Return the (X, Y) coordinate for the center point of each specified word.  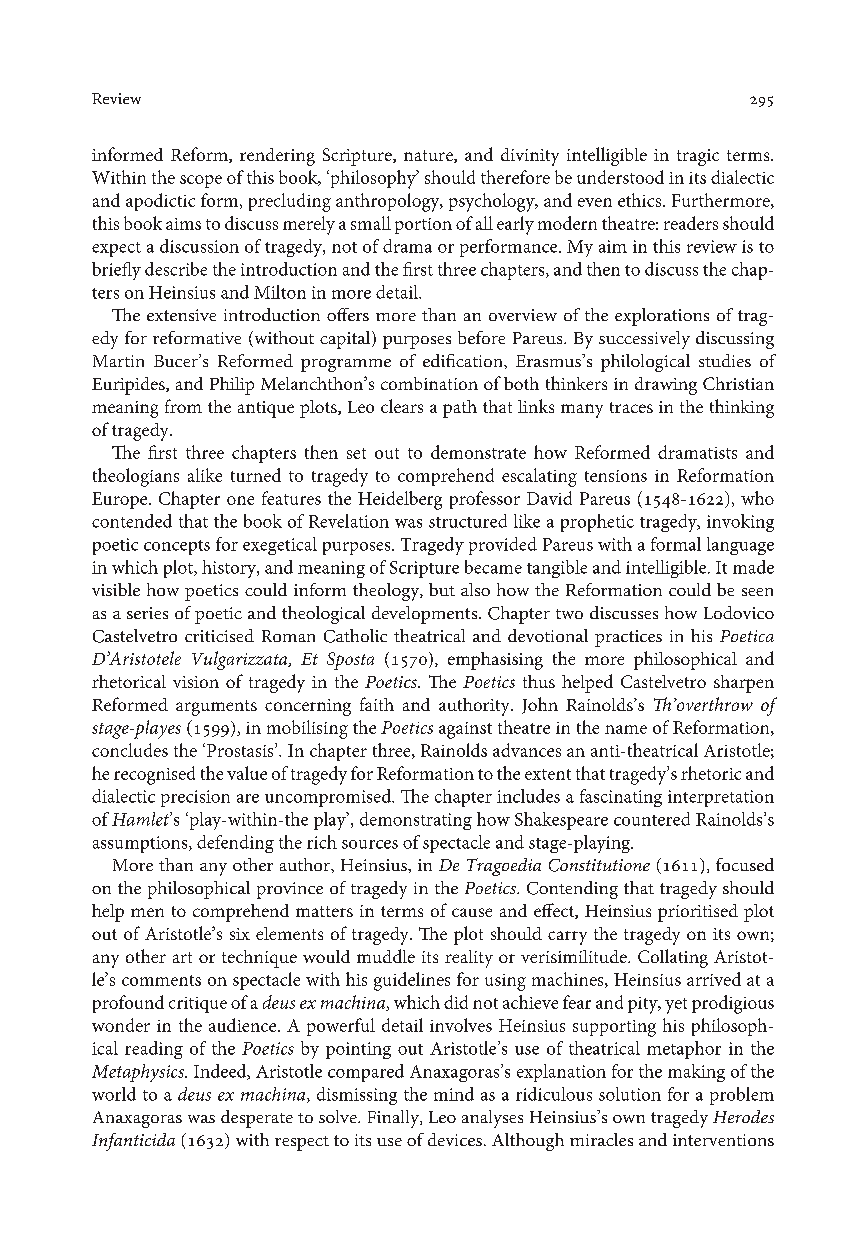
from (183, 406)
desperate (257, 1119)
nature (429, 156)
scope (201, 181)
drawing (666, 386)
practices (628, 638)
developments (426, 615)
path (460, 409)
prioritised (698, 913)
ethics (641, 200)
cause (472, 912)
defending (235, 844)
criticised (219, 635)
